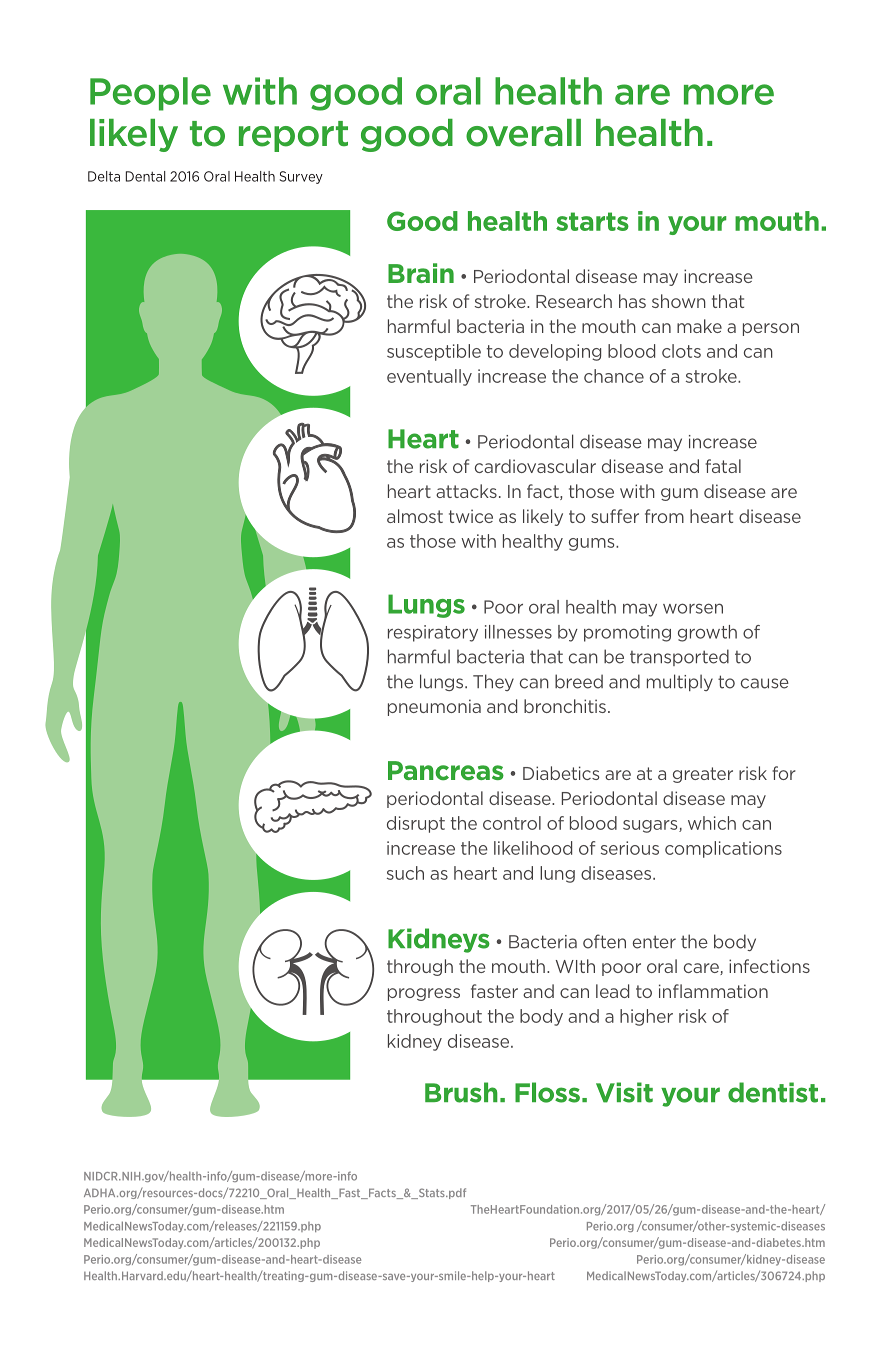 The width and height of the screenshot is (896, 1345). Describe the element at coordinates (416, 824) in the screenshot. I see `disrupt` at that location.
